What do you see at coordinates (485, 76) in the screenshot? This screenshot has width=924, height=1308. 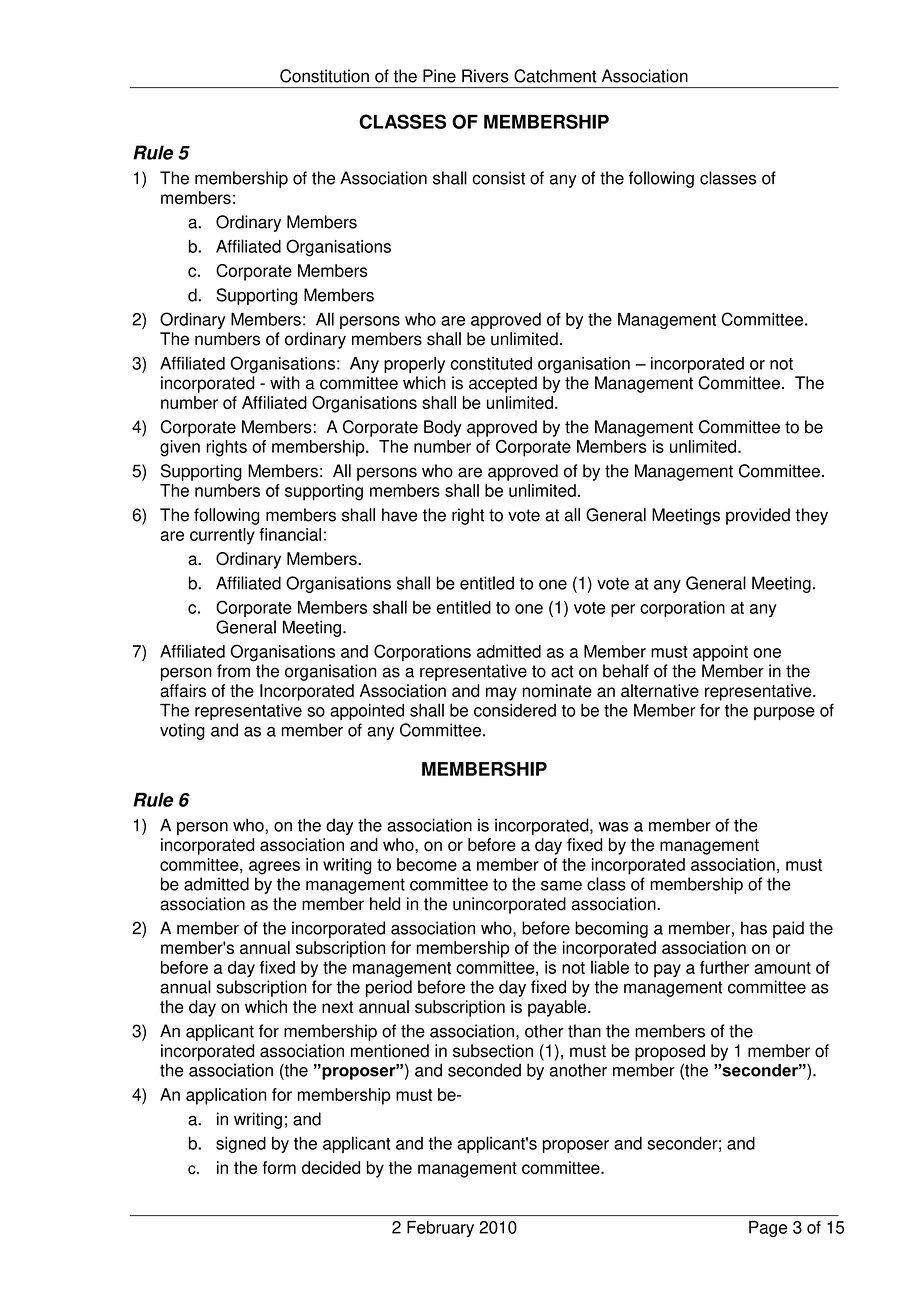 I see `Rivers` at bounding box center [485, 76].
